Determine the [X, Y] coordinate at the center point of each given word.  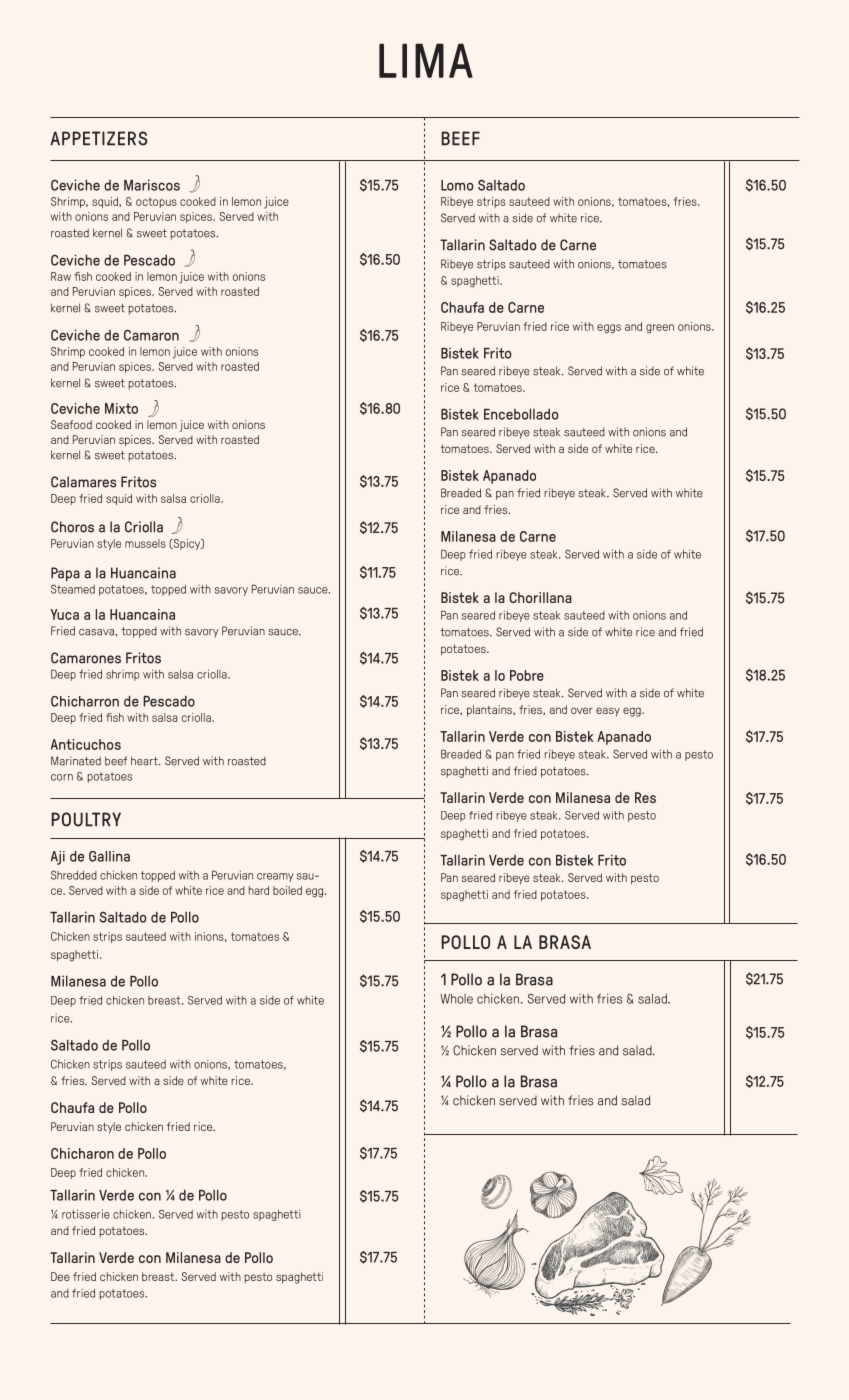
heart [145, 761]
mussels [145, 543]
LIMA [426, 60]
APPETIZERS [99, 138]
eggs [609, 329]
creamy [275, 877]
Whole [456, 999]
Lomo [457, 185]
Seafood [71, 424]
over [581, 710]
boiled [287, 890]
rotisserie [86, 1214]
